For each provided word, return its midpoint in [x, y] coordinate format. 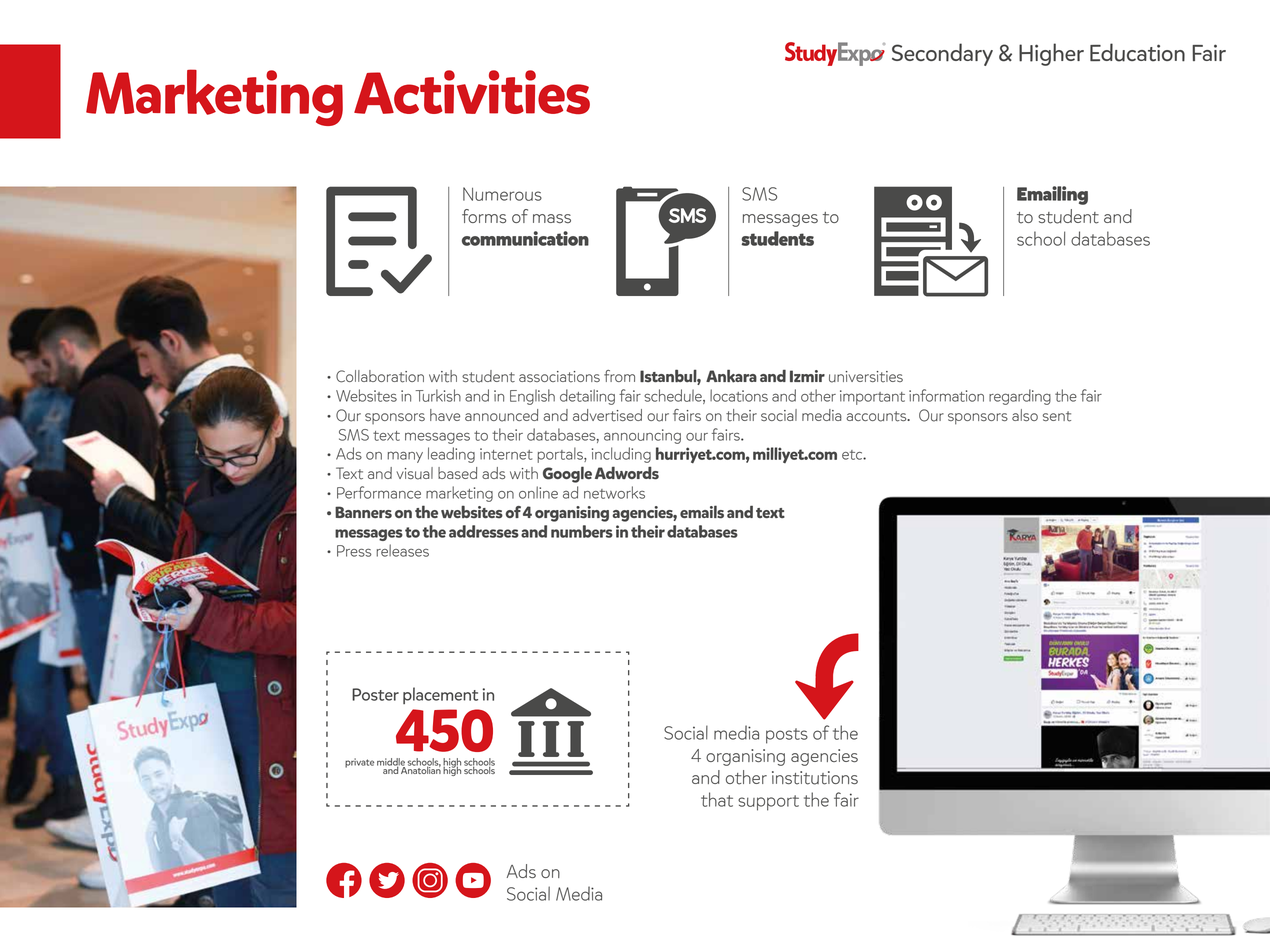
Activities [472, 92]
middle [391, 763]
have [445, 415]
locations [739, 395]
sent [1057, 416]
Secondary [942, 54]
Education [1137, 52]
